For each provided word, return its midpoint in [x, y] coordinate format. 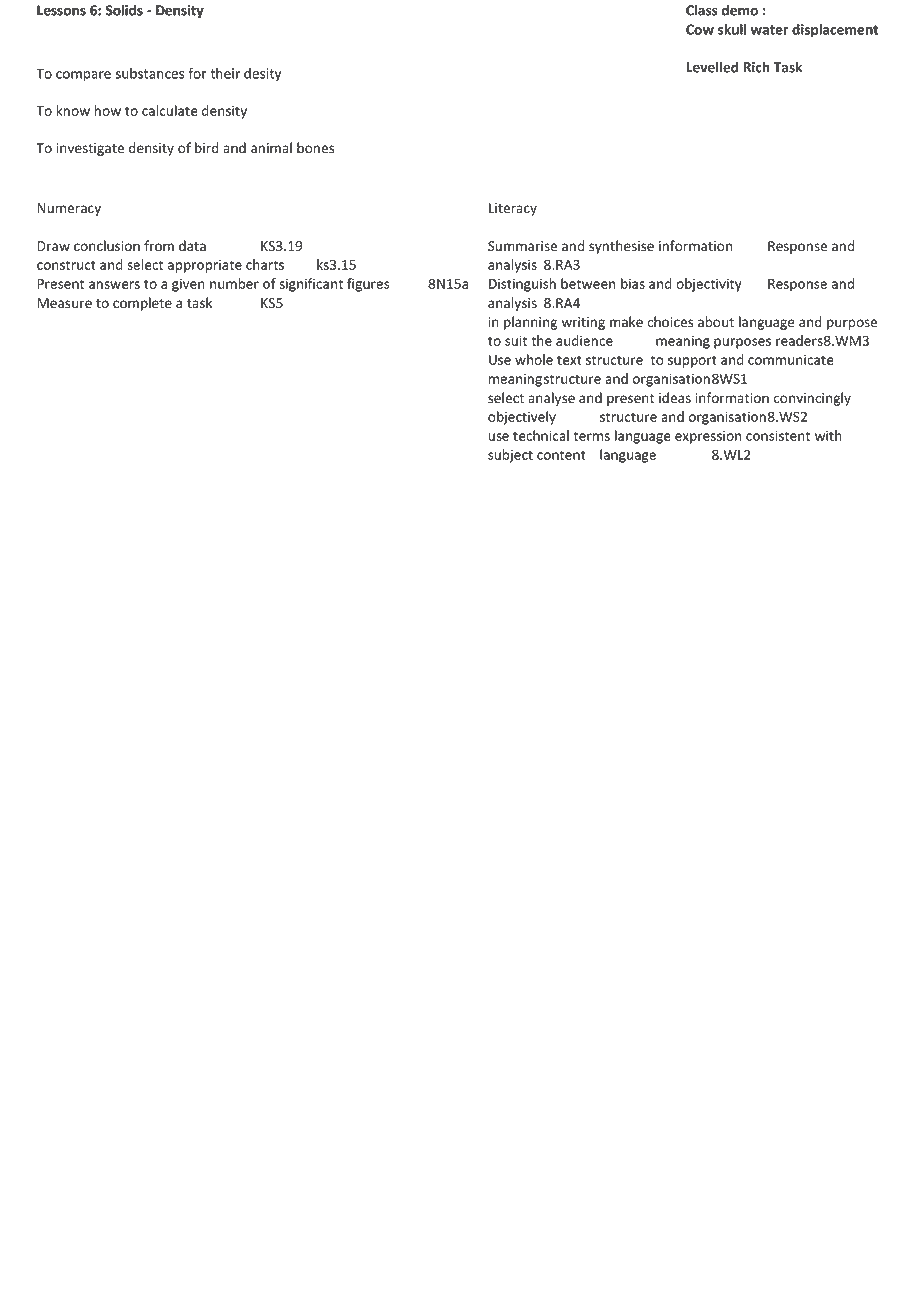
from [159, 246]
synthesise [621, 247]
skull [732, 29]
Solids [124, 10]
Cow [700, 29]
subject [510, 456]
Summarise [522, 246]
